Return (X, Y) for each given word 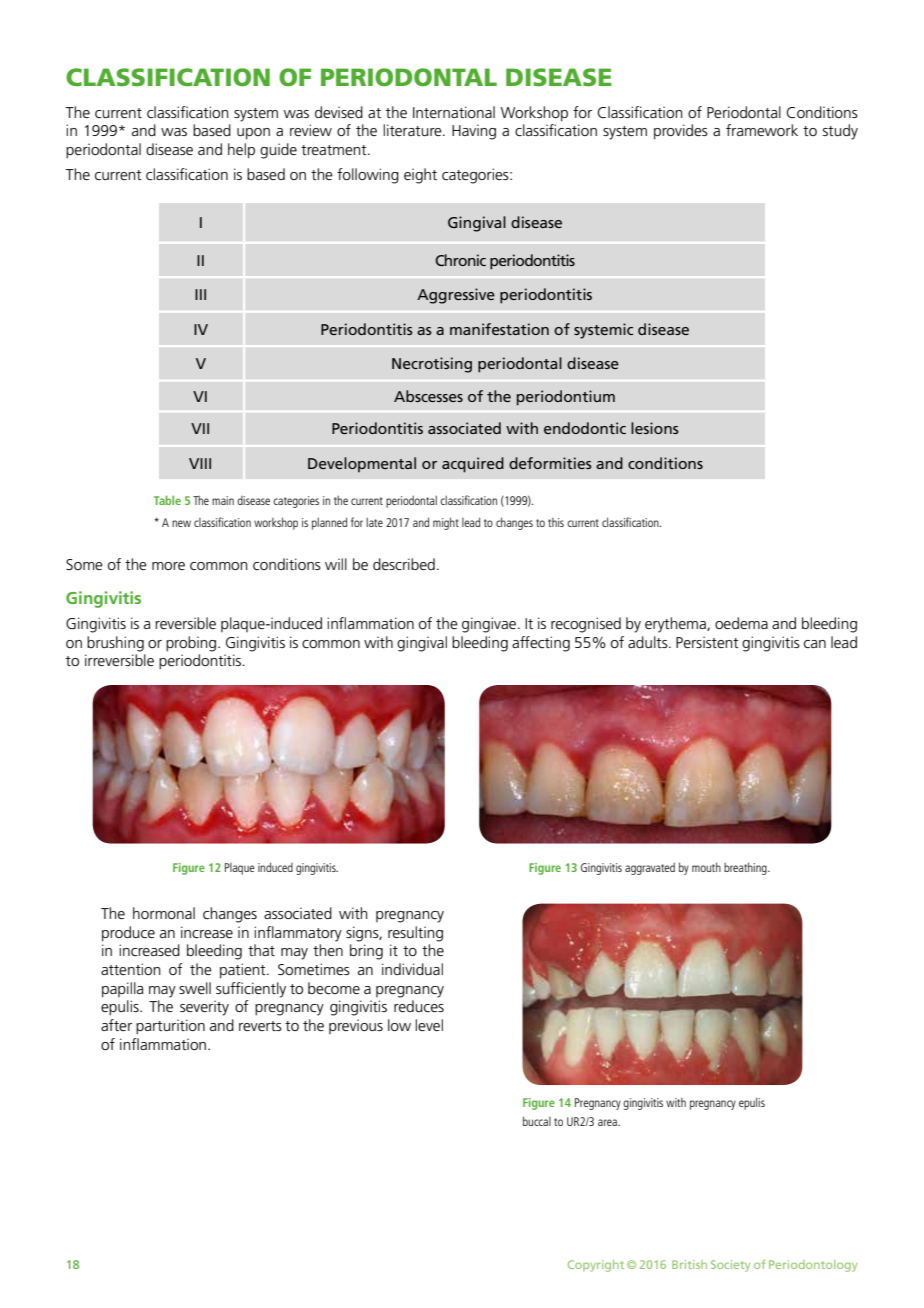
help (241, 151)
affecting (541, 644)
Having (474, 132)
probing (191, 644)
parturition (170, 1027)
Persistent (707, 642)
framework (762, 130)
